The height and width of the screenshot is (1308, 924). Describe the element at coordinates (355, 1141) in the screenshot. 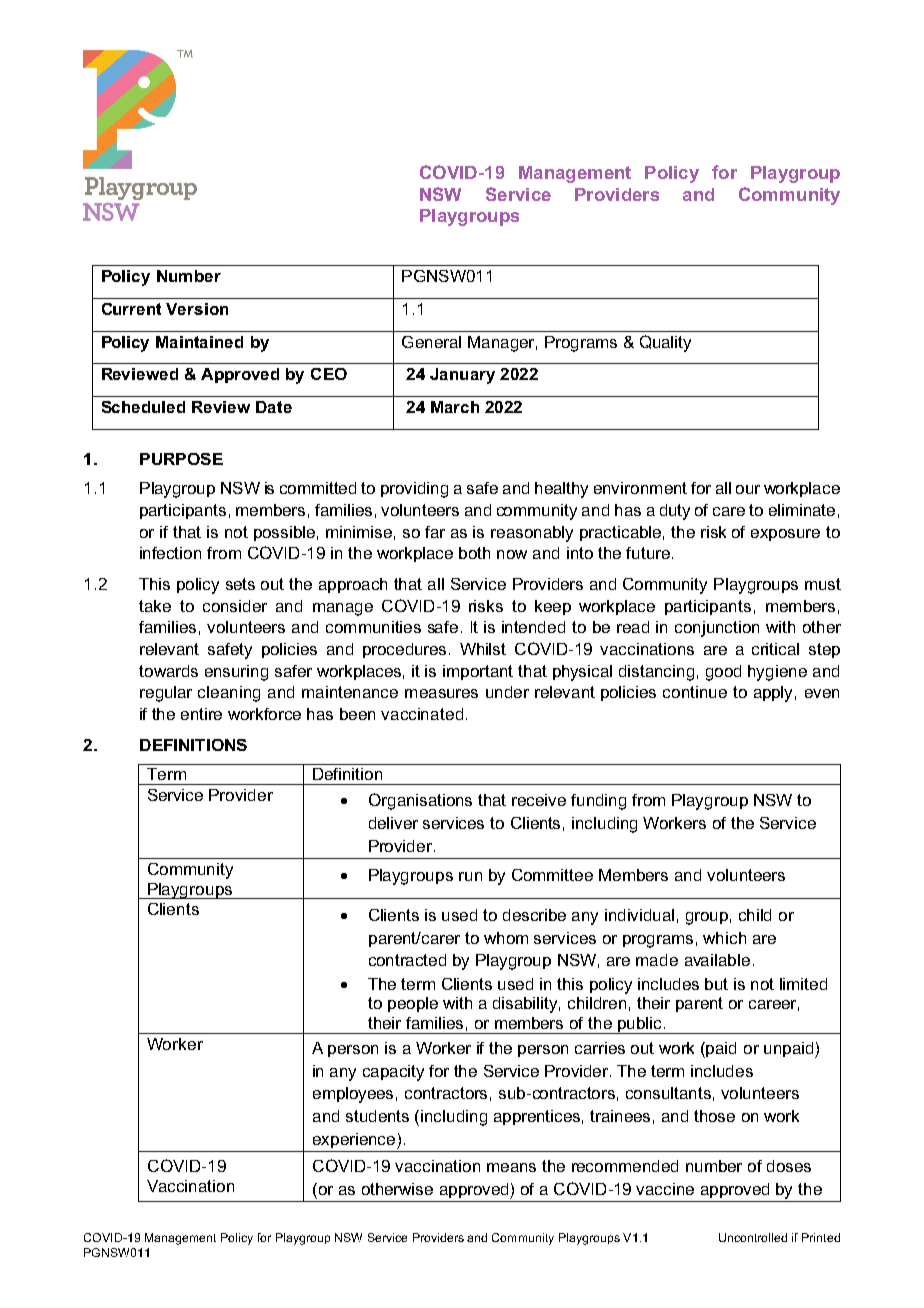

I see `experience` at that location.
